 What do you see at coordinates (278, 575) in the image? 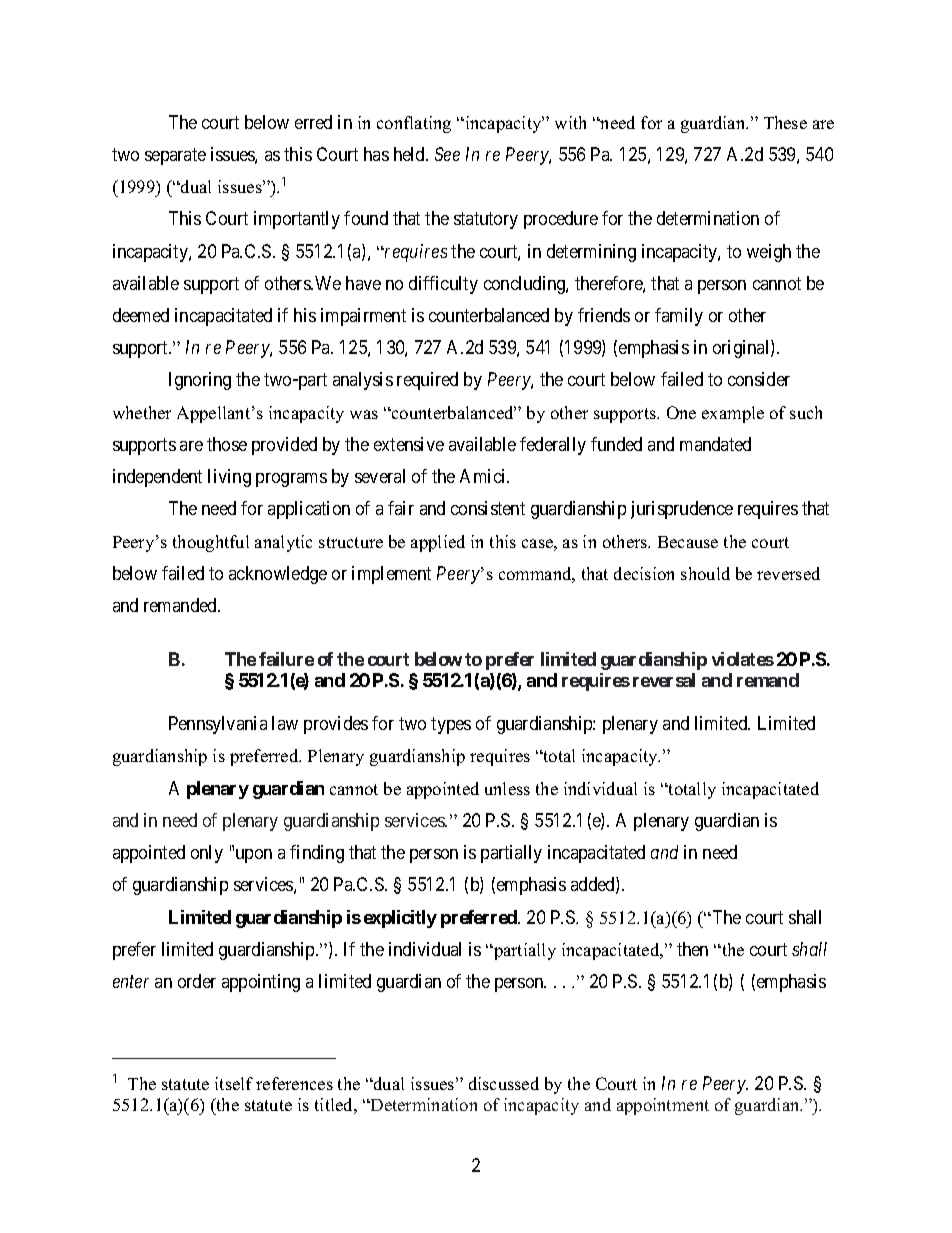
I see `acknowledge` at bounding box center [278, 575].
